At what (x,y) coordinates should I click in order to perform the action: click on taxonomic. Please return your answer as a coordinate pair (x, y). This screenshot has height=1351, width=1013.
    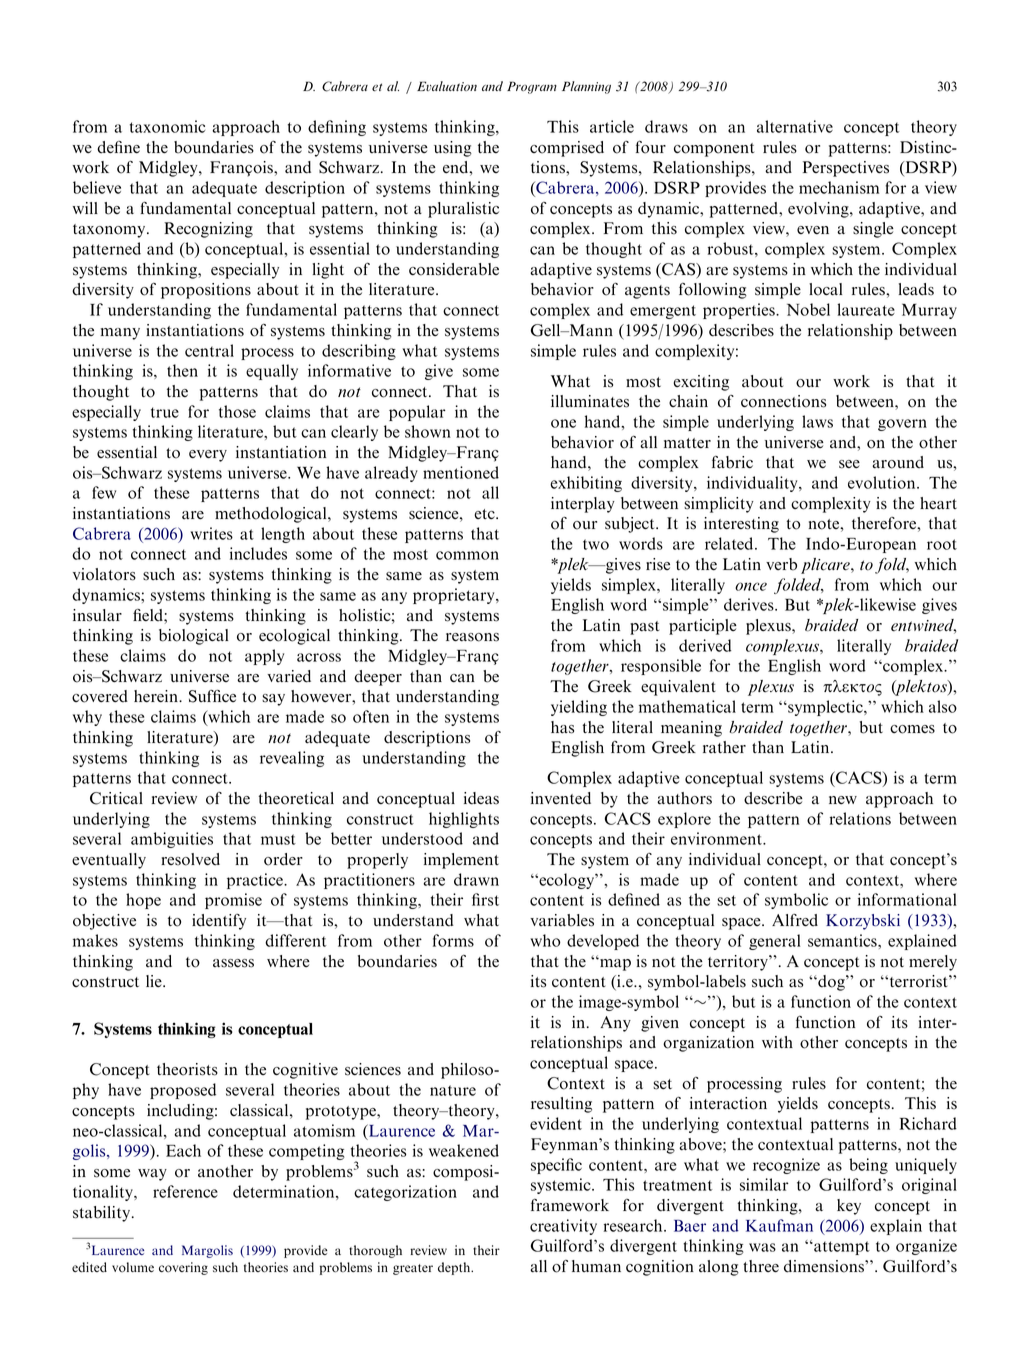
    Looking at the image, I should click on (167, 126).
